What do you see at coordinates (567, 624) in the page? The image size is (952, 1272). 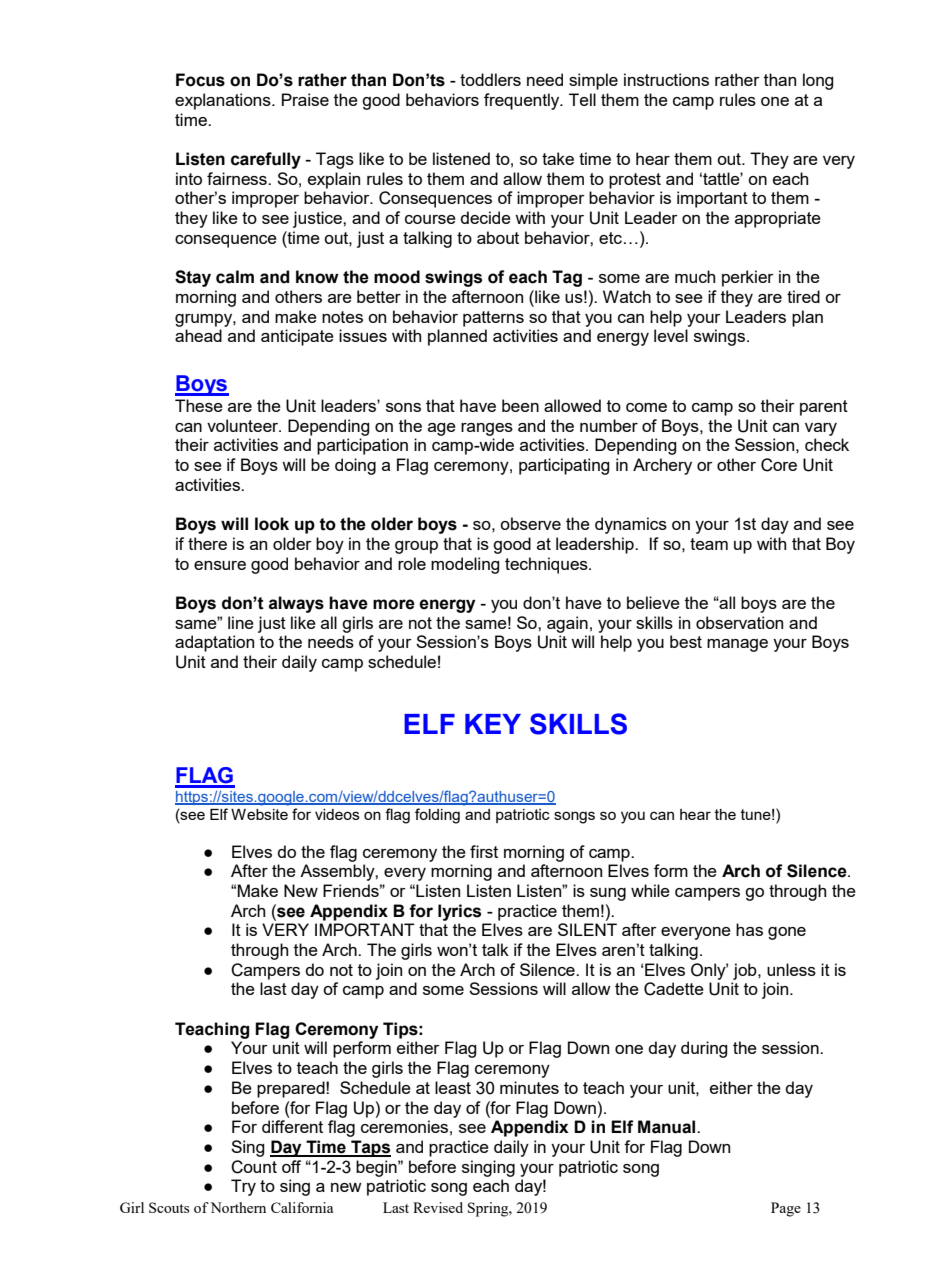 I see `again` at bounding box center [567, 624].
